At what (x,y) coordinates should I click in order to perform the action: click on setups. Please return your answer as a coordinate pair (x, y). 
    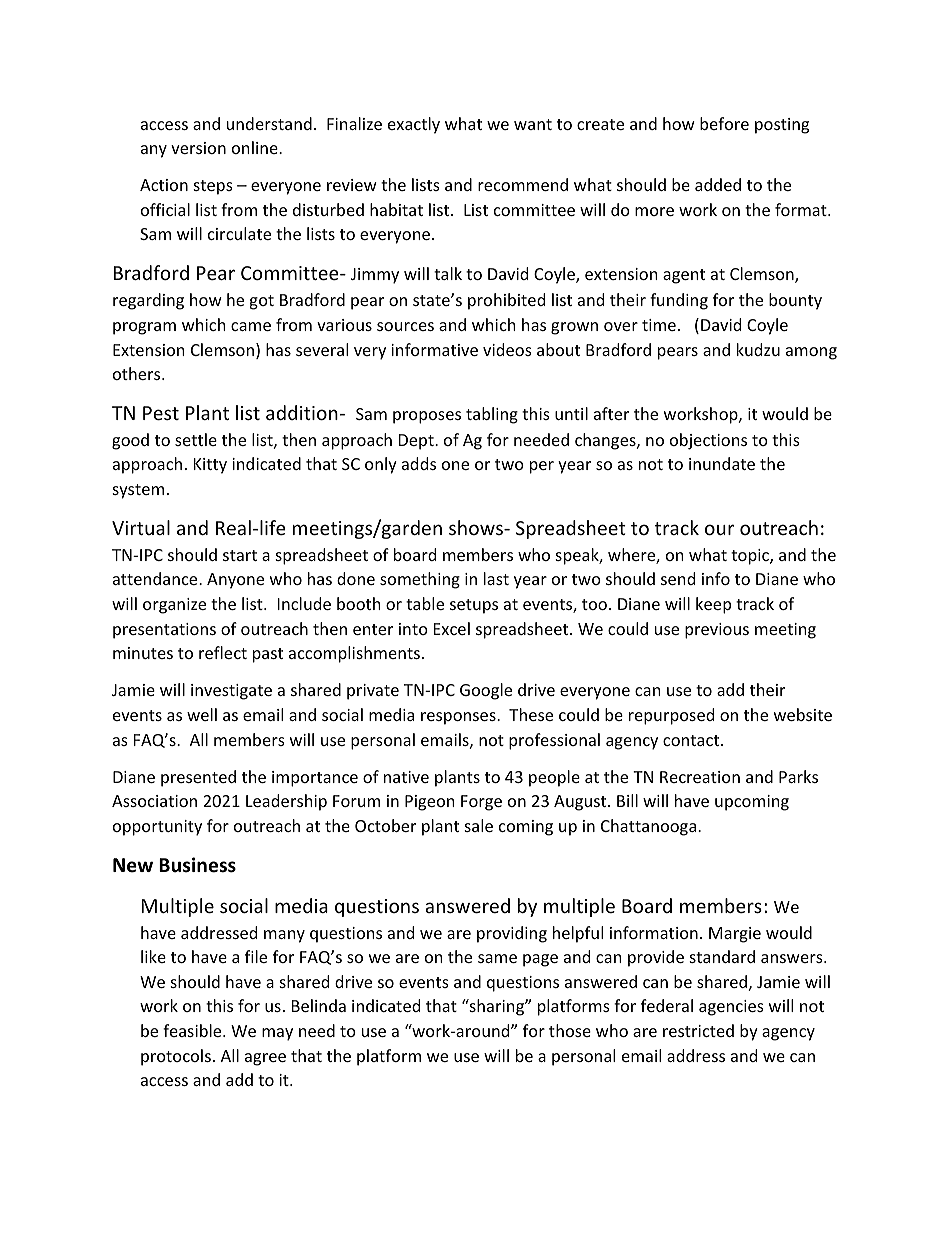
    Looking at the image, I should click on (474, 606).
